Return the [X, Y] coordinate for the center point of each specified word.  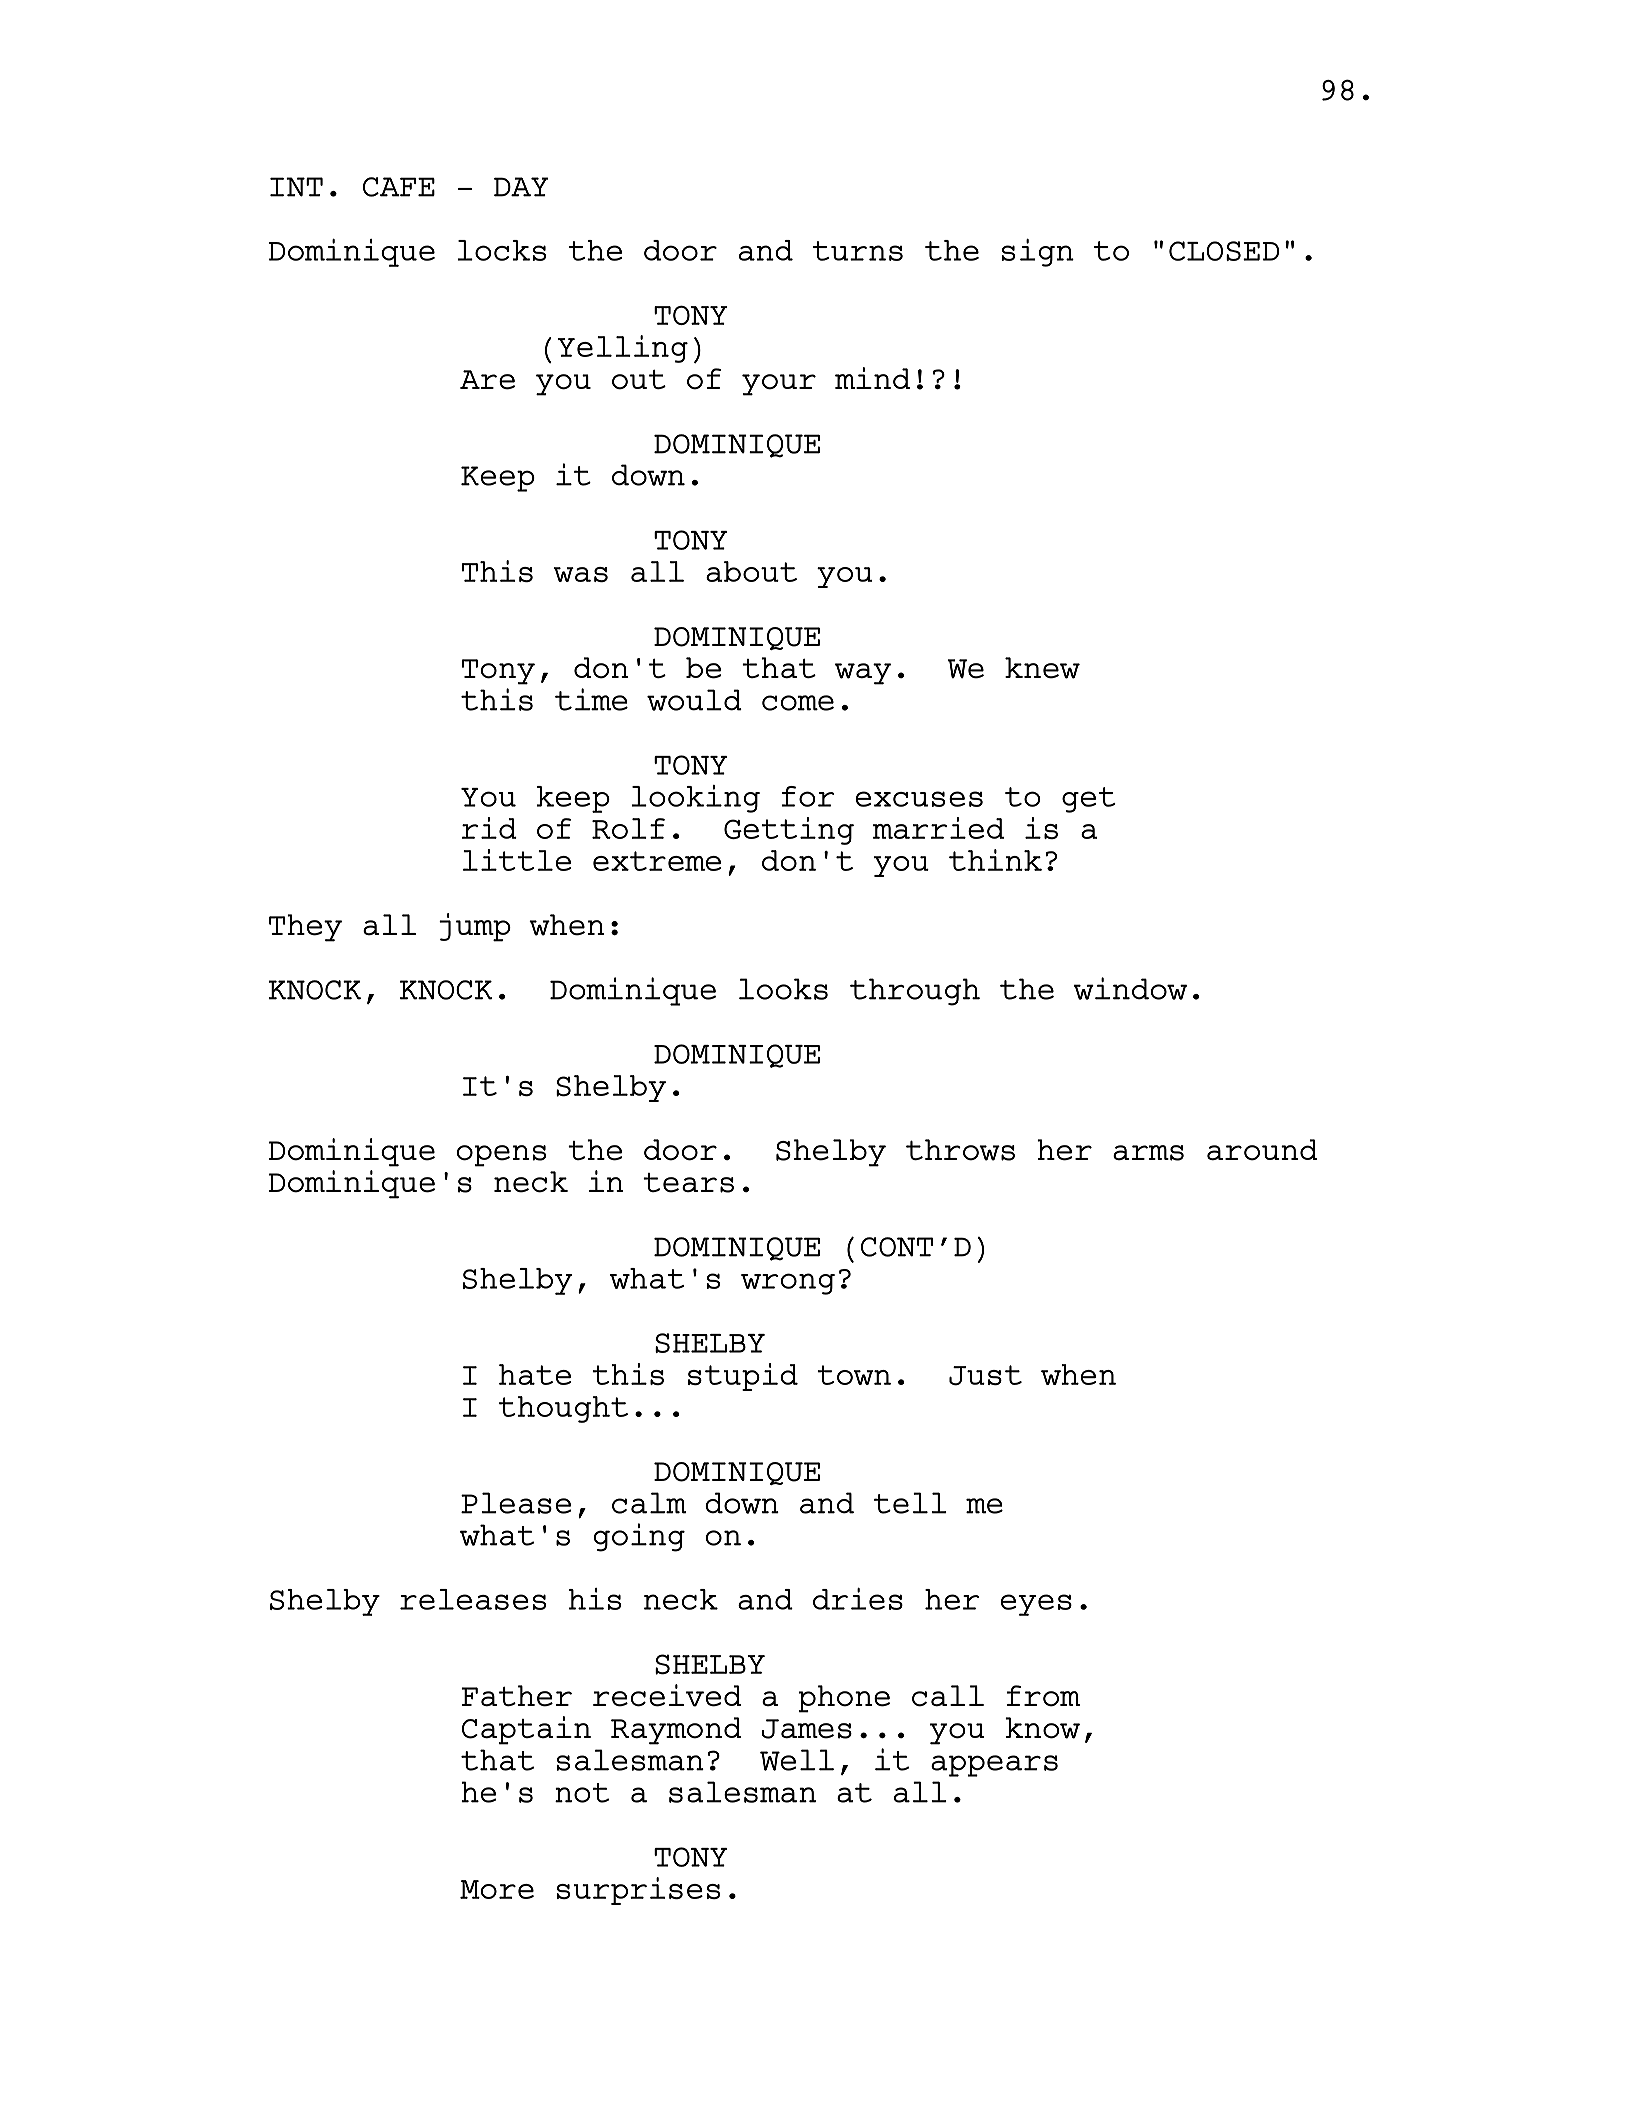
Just [985, 1375]
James [807, 1729]
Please [516, 1503]
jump [475, 927]
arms [1148, 1153]
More [497, 1889]
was [580, 574]
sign [1038, 253]
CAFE [399, 187]
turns [858, 251]
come [798, 703]
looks [783, 989]
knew [1042, 668]
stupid [743, 1377]
